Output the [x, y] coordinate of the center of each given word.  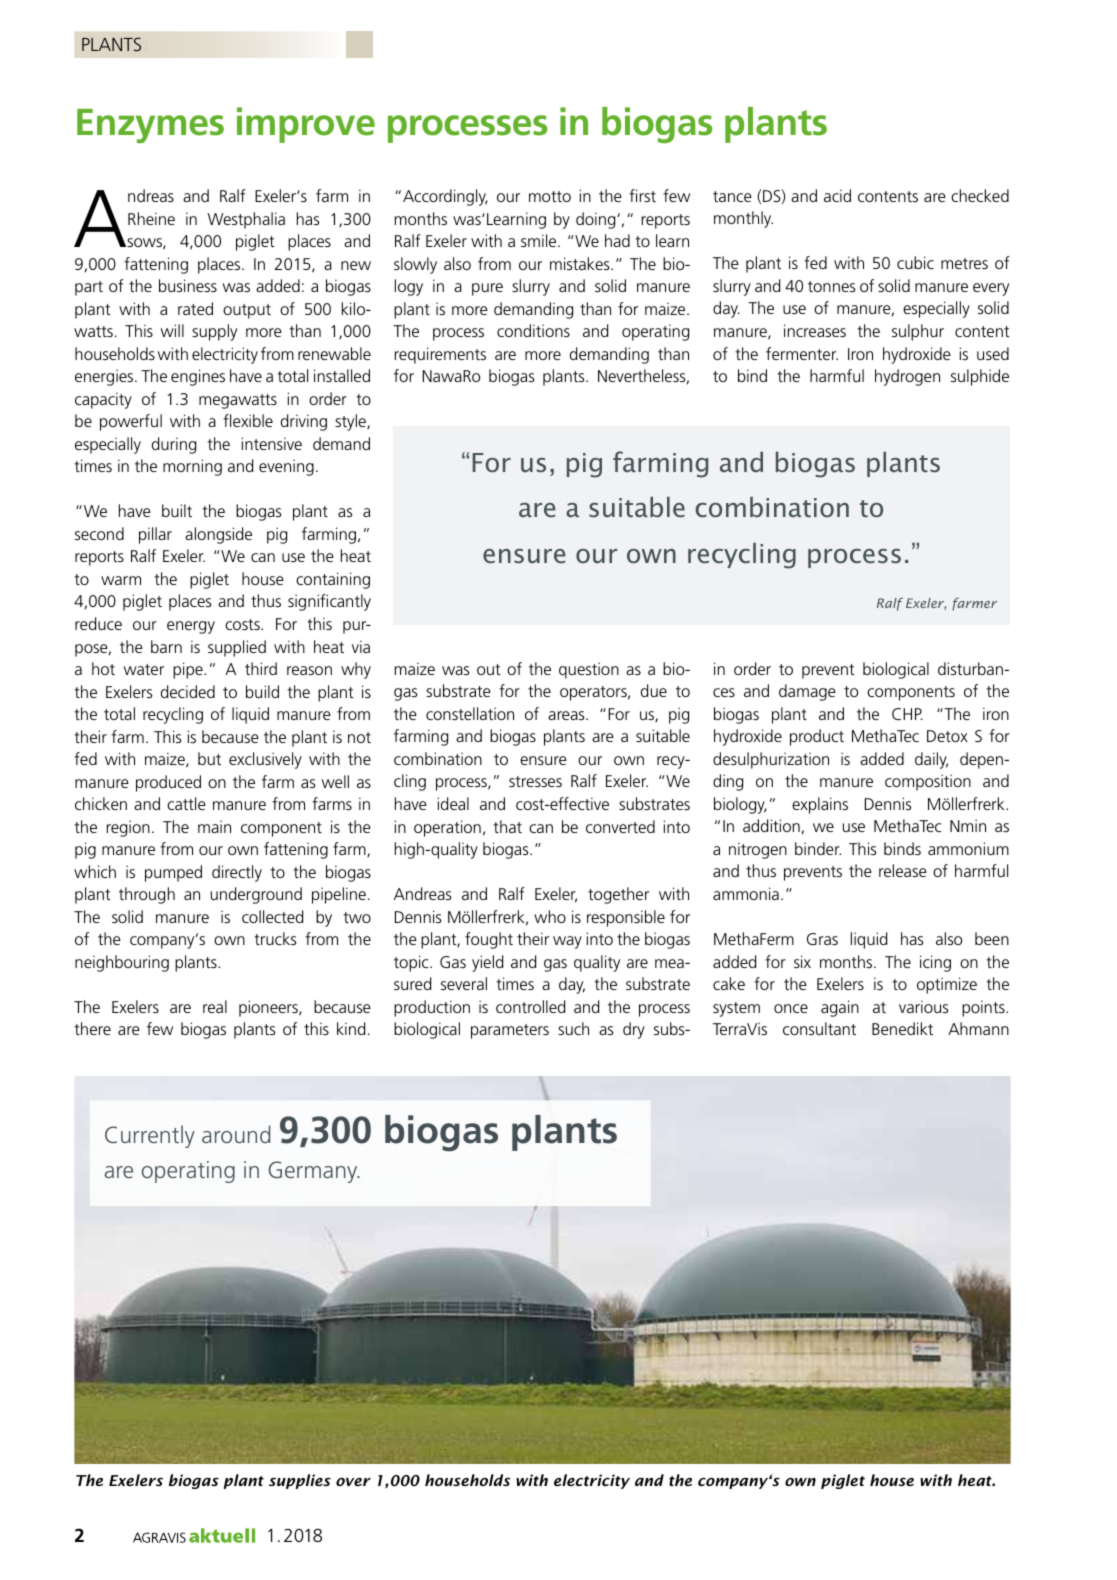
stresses [535, 781]
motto [550, 196]
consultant [819, 1028]
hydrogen [907, 377]
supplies [300, 1481]
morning [192, 467]
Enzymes [150, 126]
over [353, 1482]
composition [928, 782]
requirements [440, 355]
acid [837, 195]
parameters [510, 1031]
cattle [186, 803]
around [236, 1134]
